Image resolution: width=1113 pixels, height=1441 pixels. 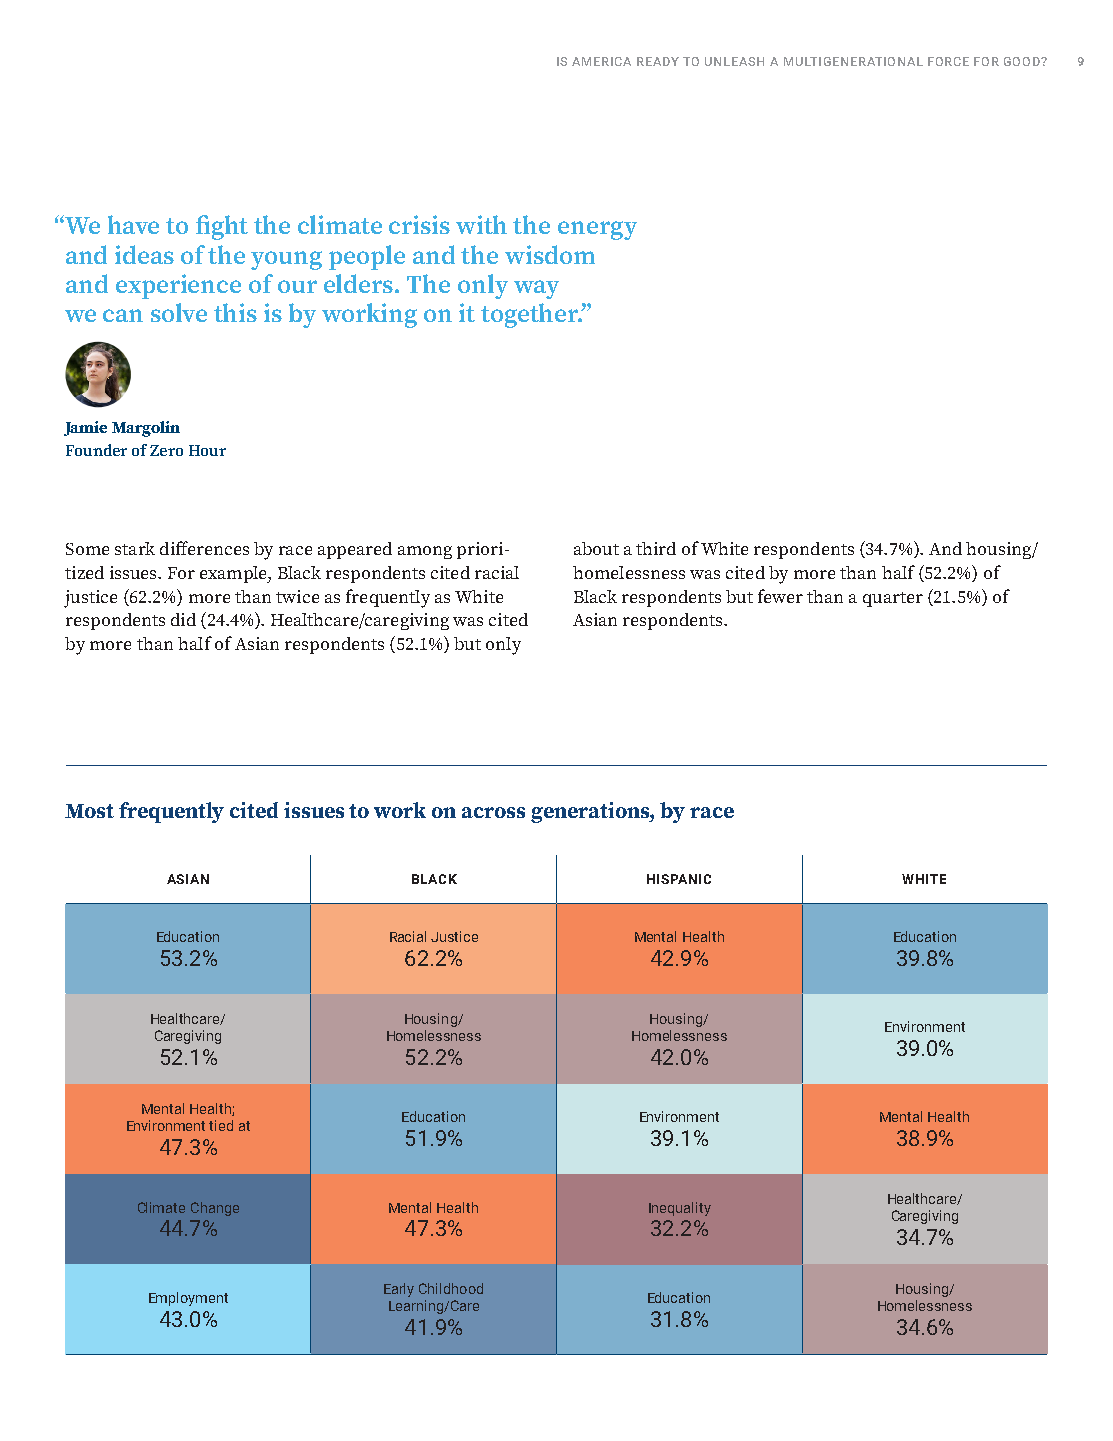 I want to click on Most, so click(x=89, y=811).
